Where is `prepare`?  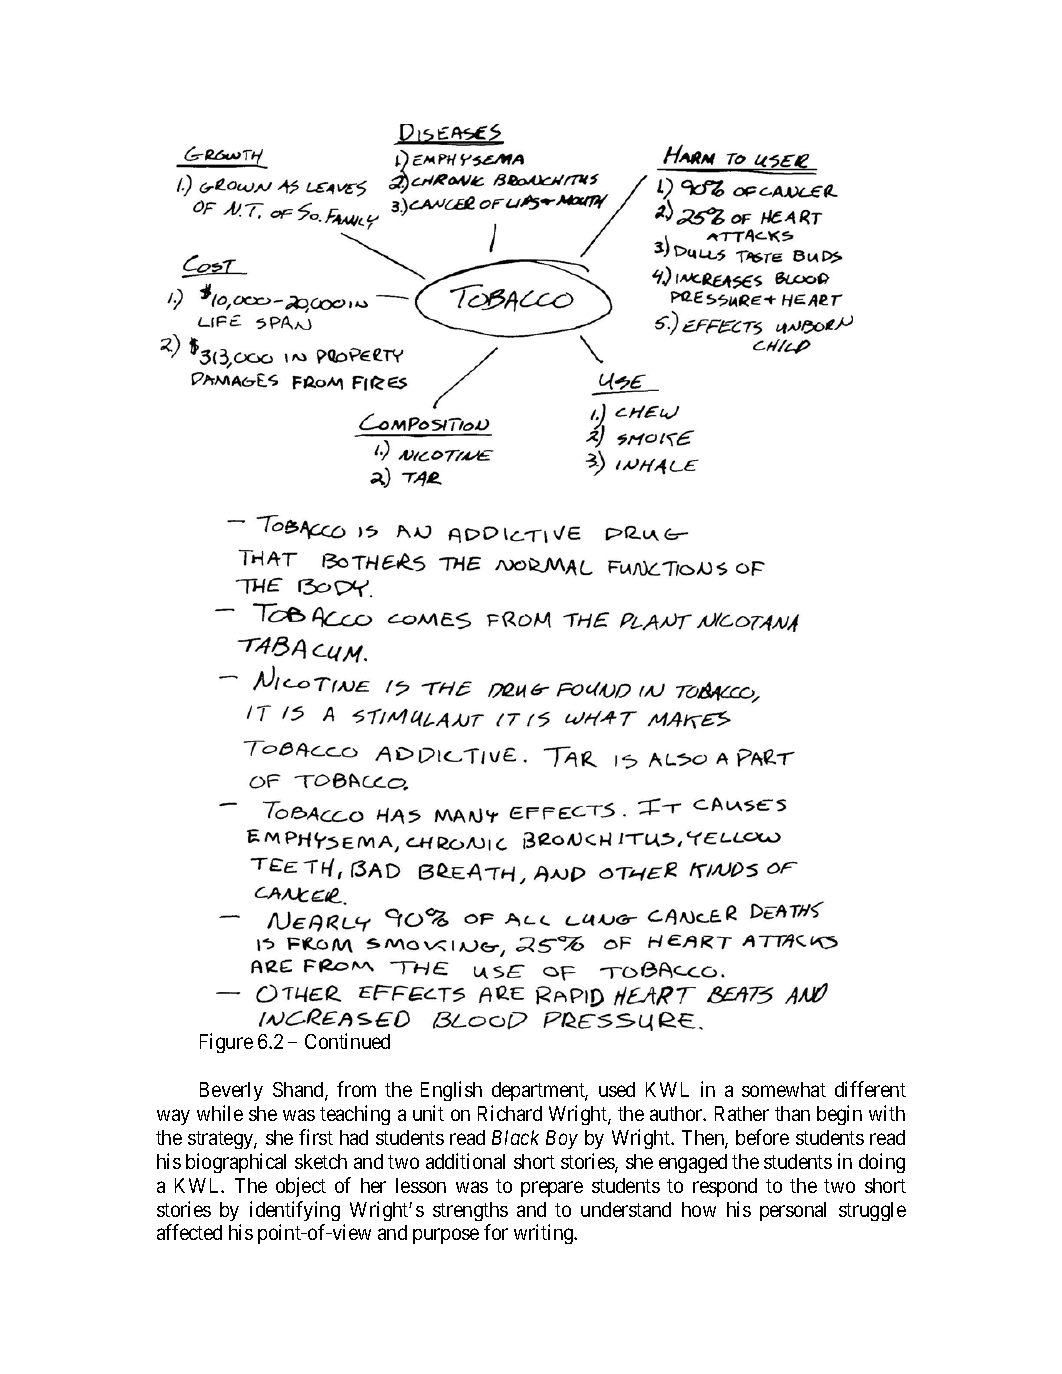
prepare is located at coordinates (552, 1189).
